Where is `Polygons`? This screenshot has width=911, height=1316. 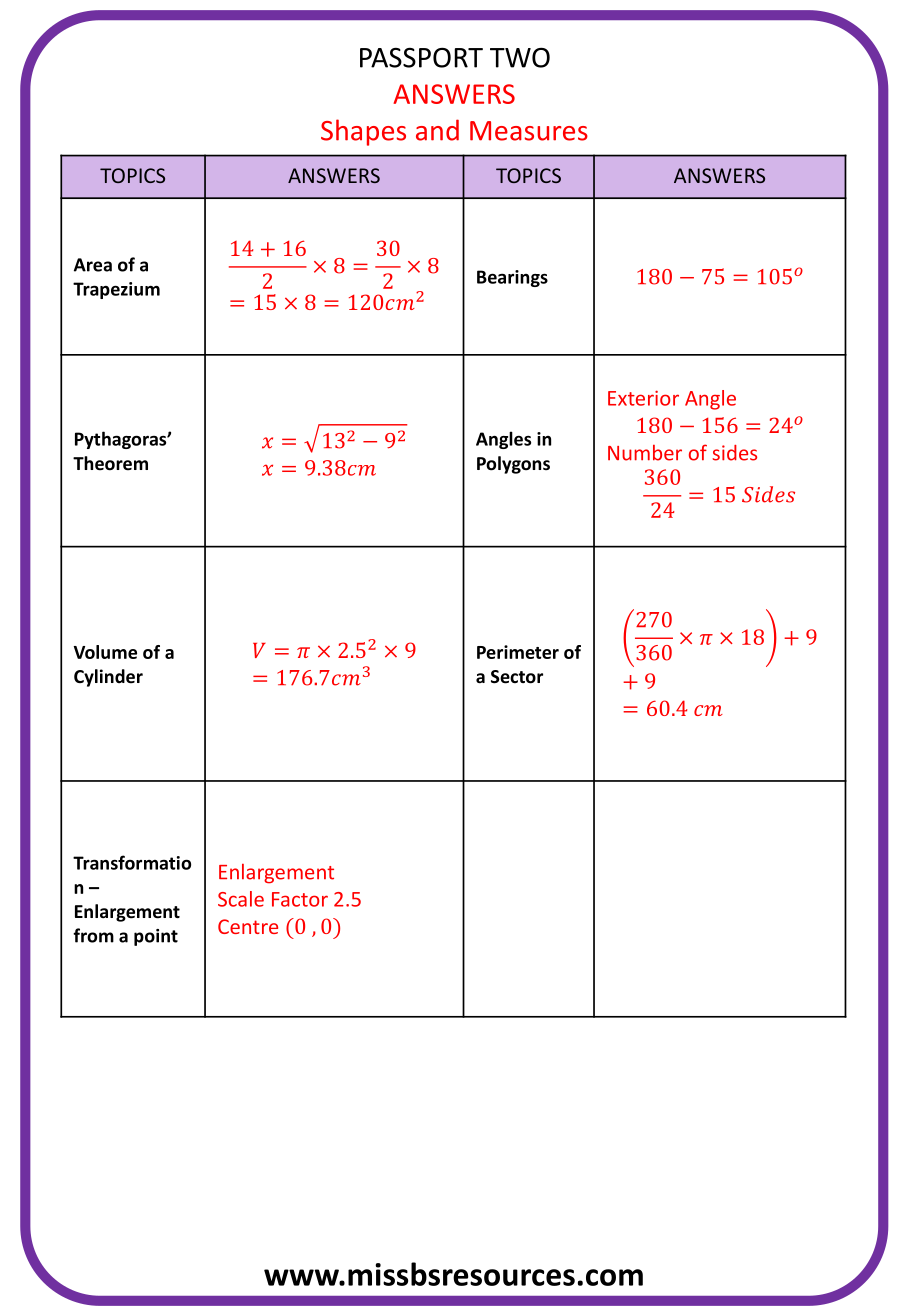 Polygons is located at coordinates (513, 465).
